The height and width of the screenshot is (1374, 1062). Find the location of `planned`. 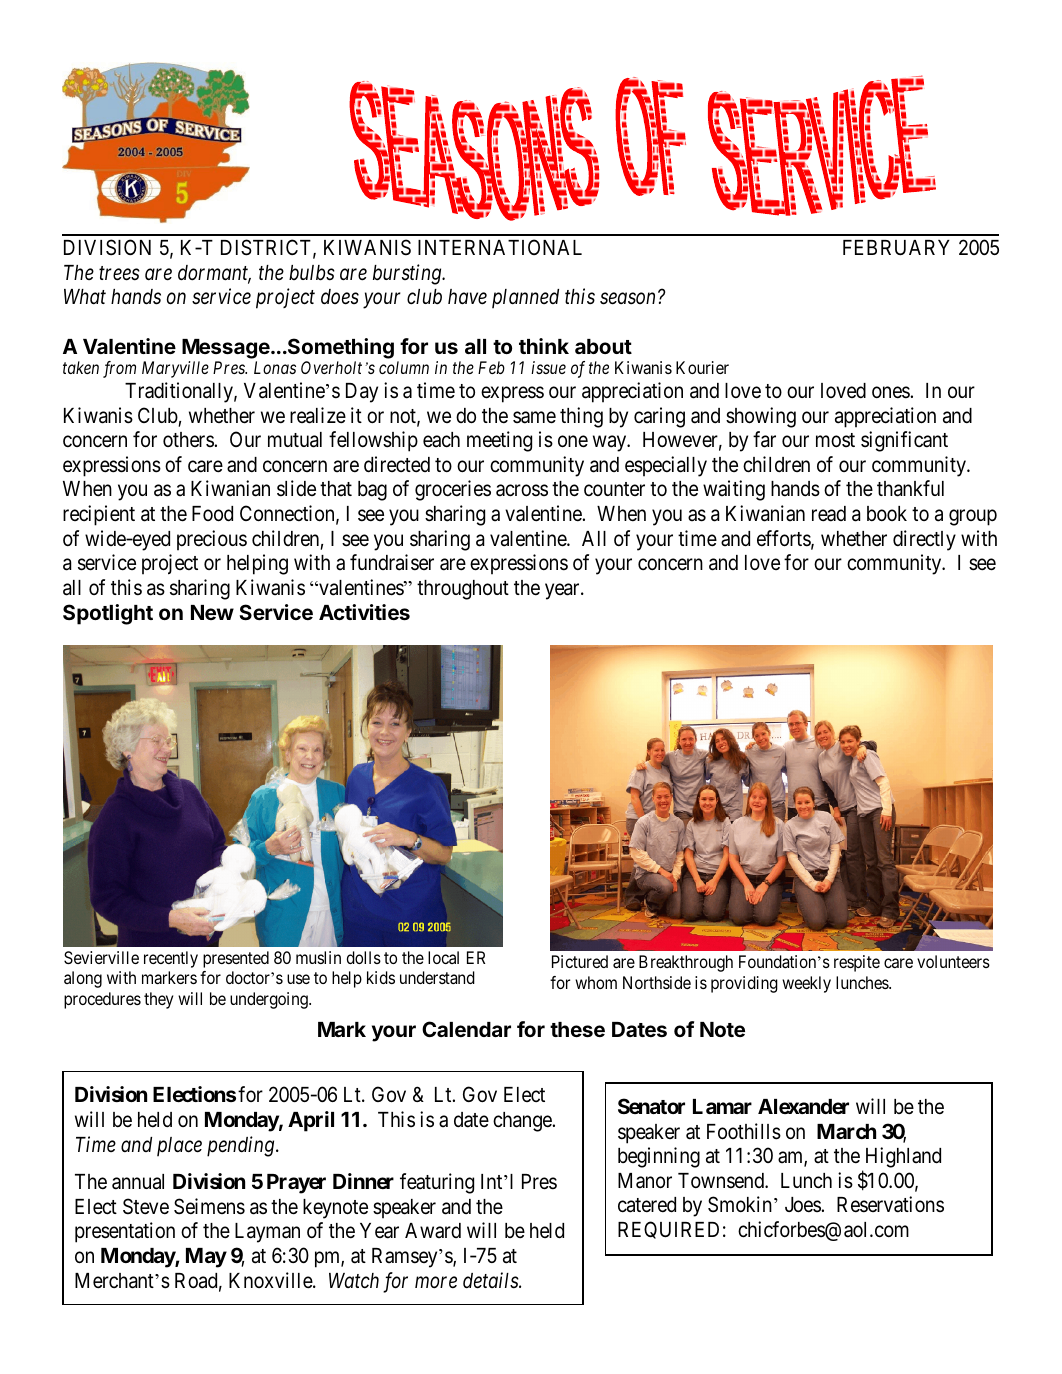

planned is located at coordinates (525, 298).
